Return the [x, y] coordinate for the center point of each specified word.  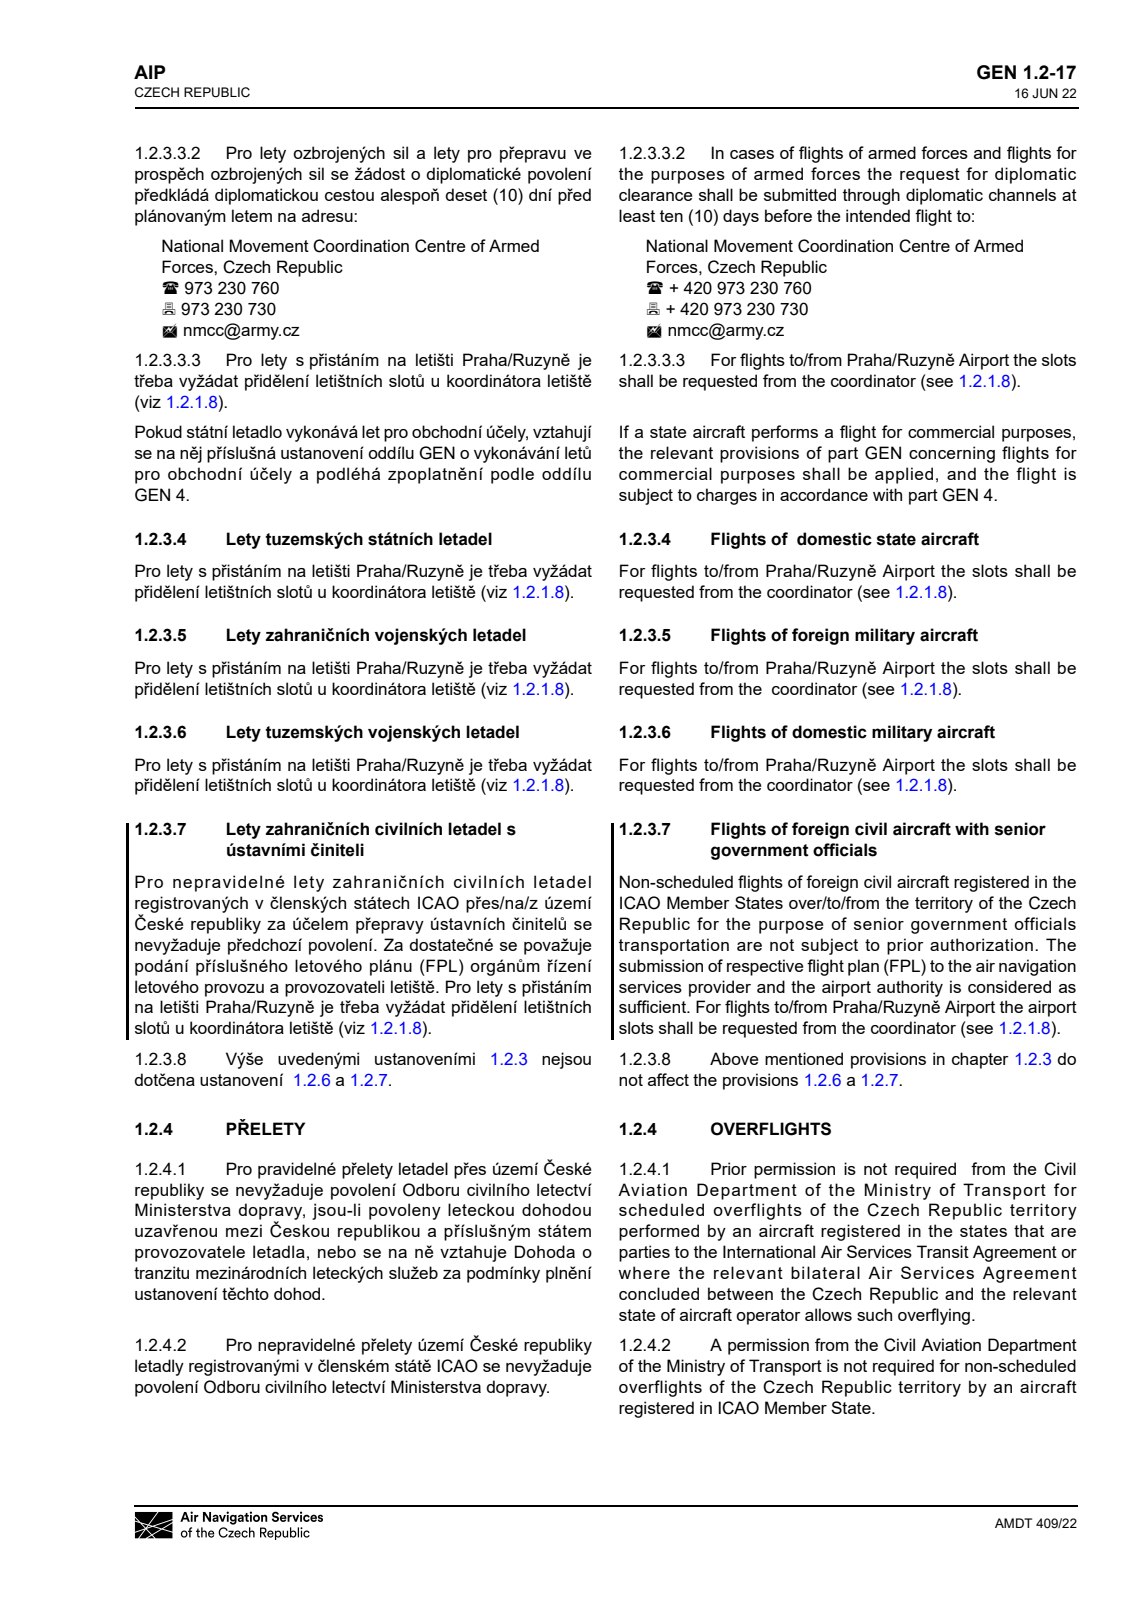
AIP [149, 72]
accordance [824, 494]
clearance [655, 194]
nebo [337, 1251]
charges [727, 496]
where [644, 1272]
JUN [1045, 93]
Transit [943, 1251]
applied [904, 475]
